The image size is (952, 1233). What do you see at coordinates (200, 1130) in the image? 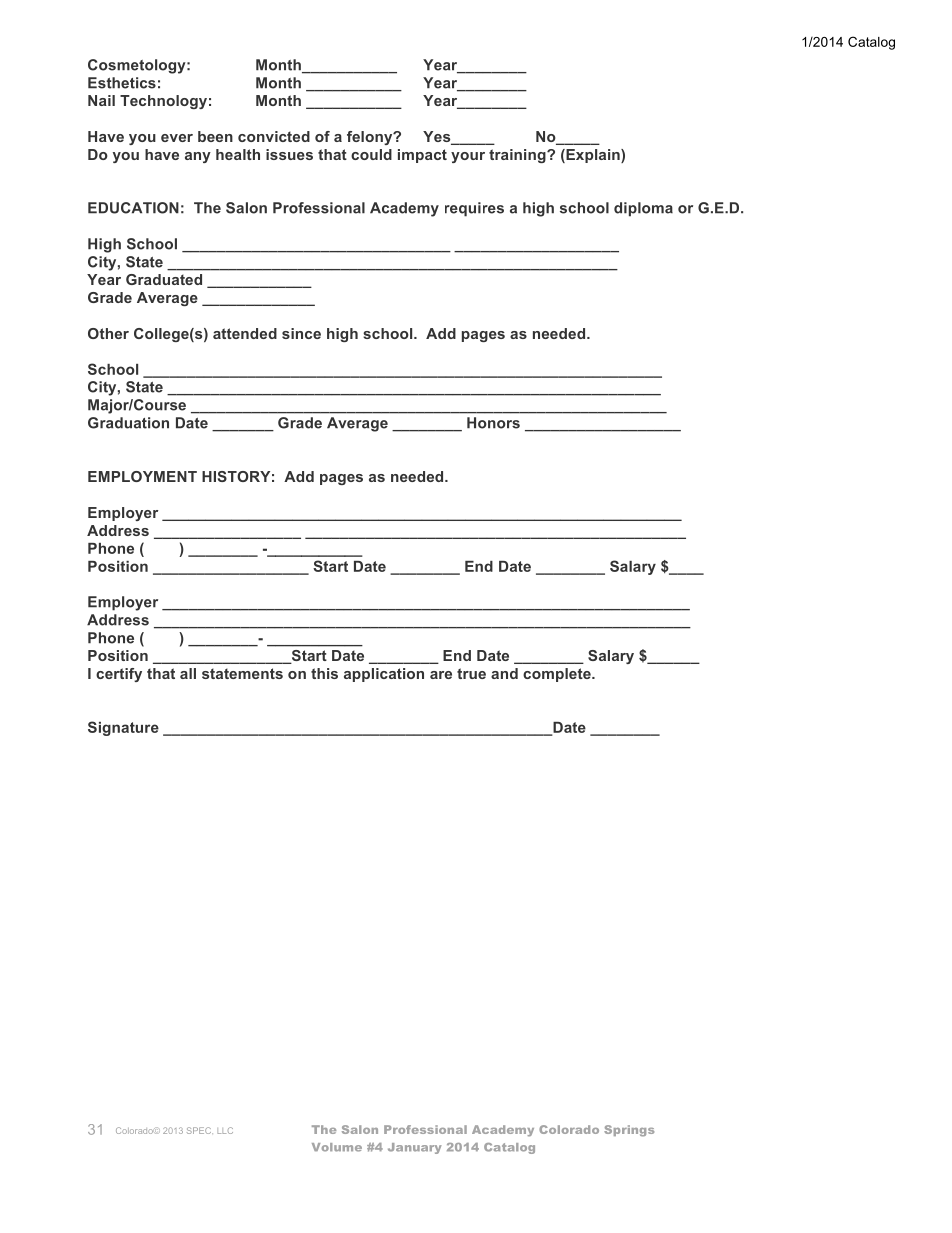
I see `SPEC` at bounding box center [200, 1130].
